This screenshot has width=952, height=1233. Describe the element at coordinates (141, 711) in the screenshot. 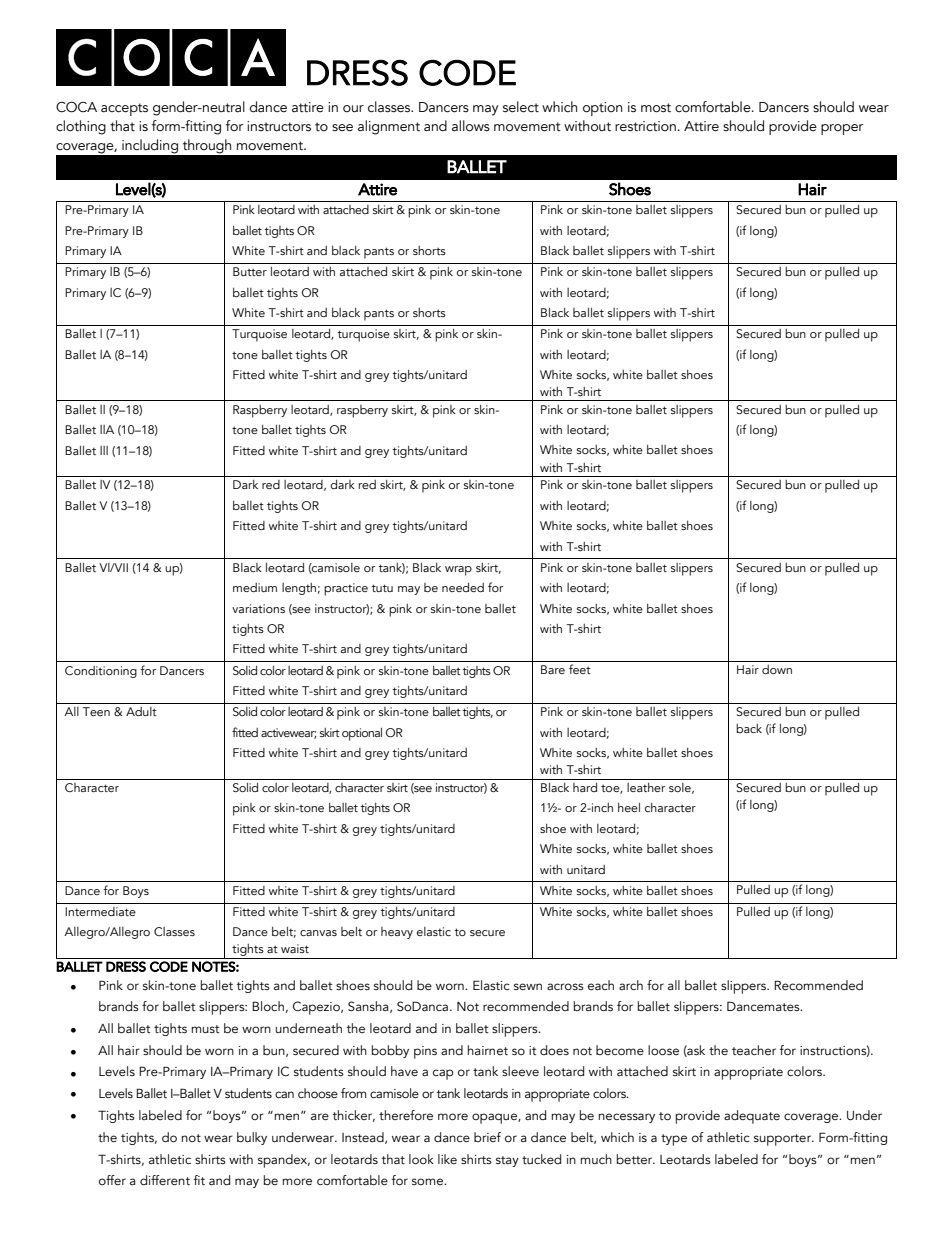

I see `Adult` at that location.
